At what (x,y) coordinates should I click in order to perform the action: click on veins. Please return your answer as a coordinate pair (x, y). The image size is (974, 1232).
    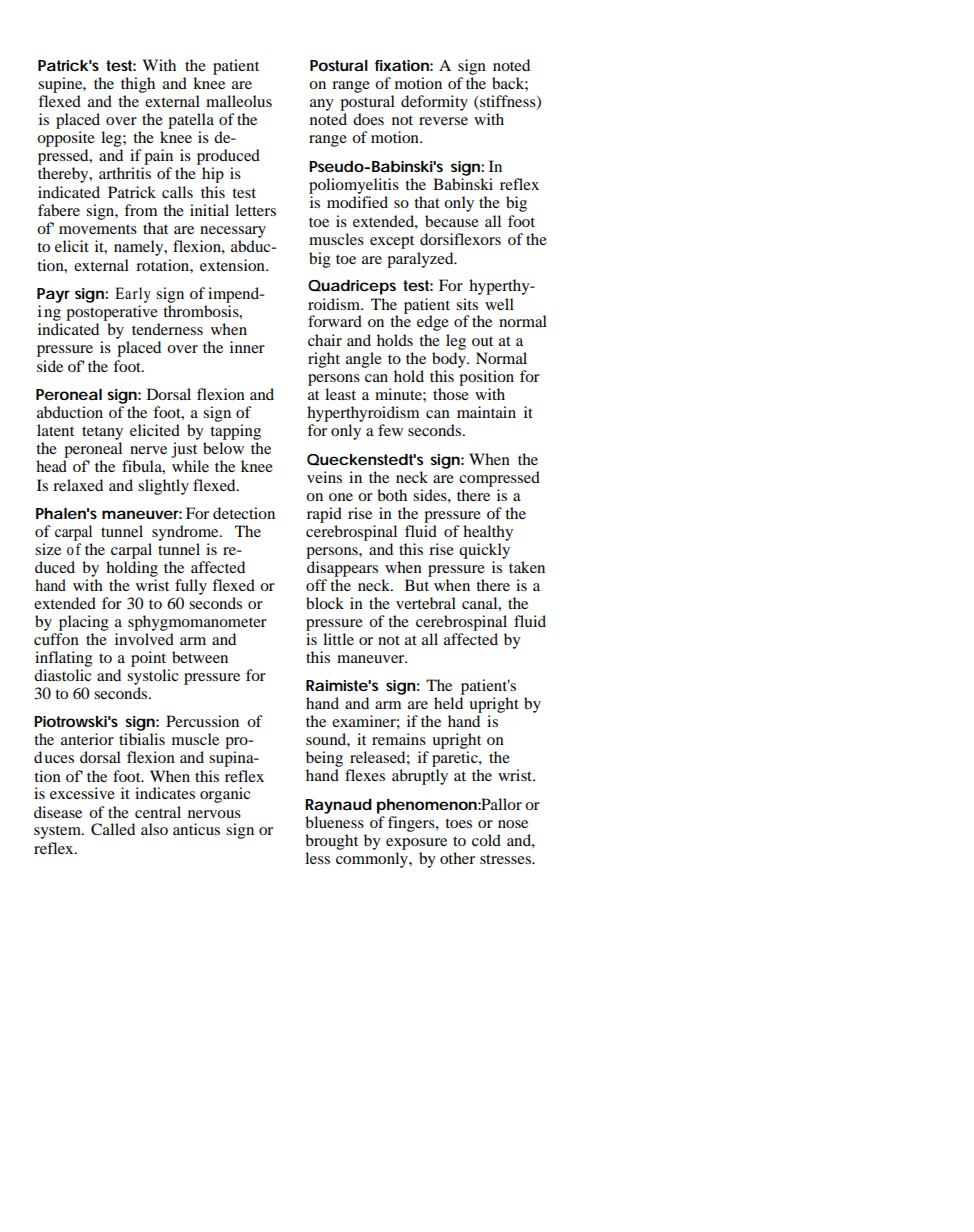
    Looking at the image, I should click on (324, 477).
